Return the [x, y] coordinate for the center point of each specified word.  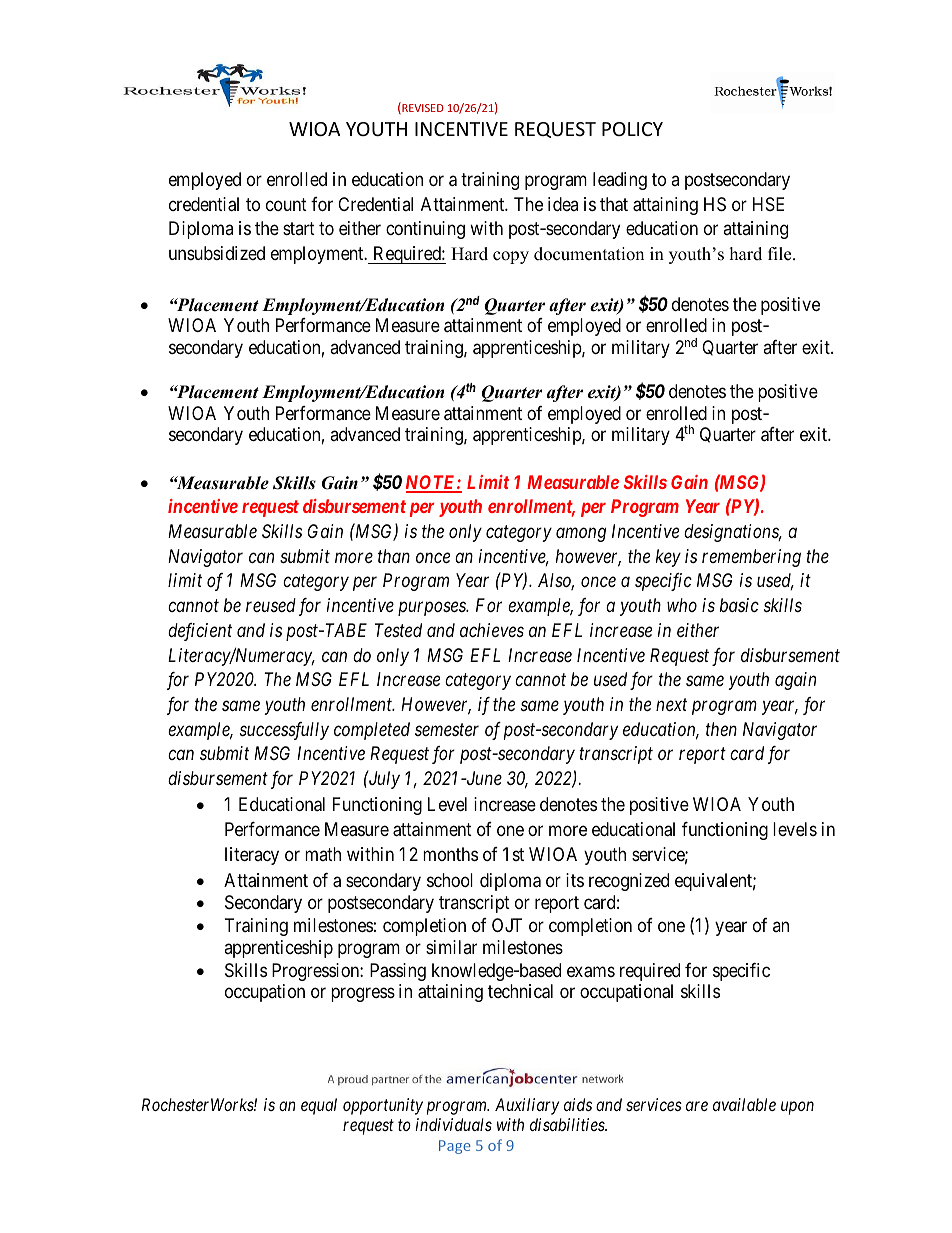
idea [563, 204]
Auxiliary [527, 1106]
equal [319, 1106]
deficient [200, 632]
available [744, 1104]
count [286, 204]
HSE [768, 204]
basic [739, 605]
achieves [492, 630]
